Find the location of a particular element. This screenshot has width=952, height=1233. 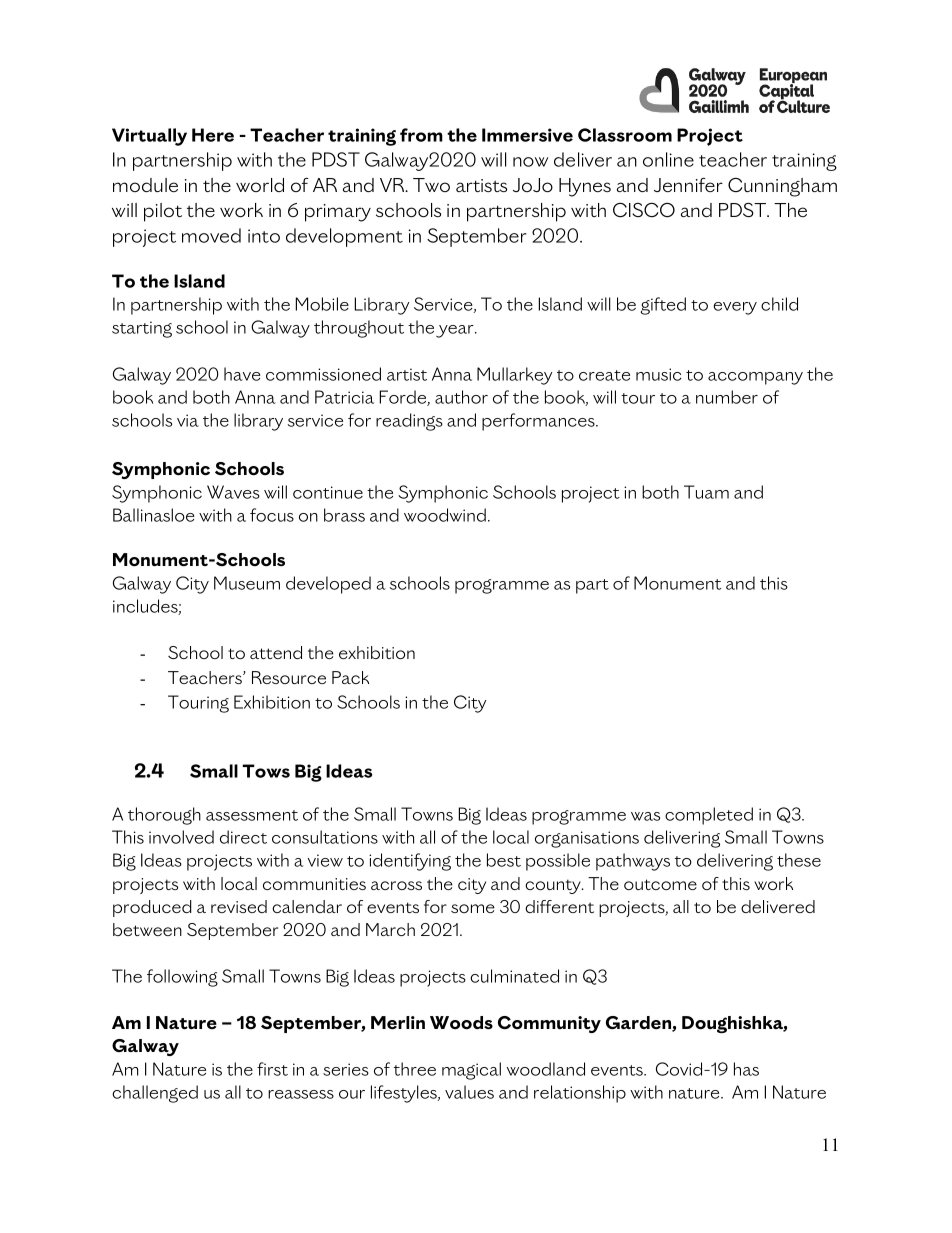

Jennifer is located at coordinates (688, 185).
